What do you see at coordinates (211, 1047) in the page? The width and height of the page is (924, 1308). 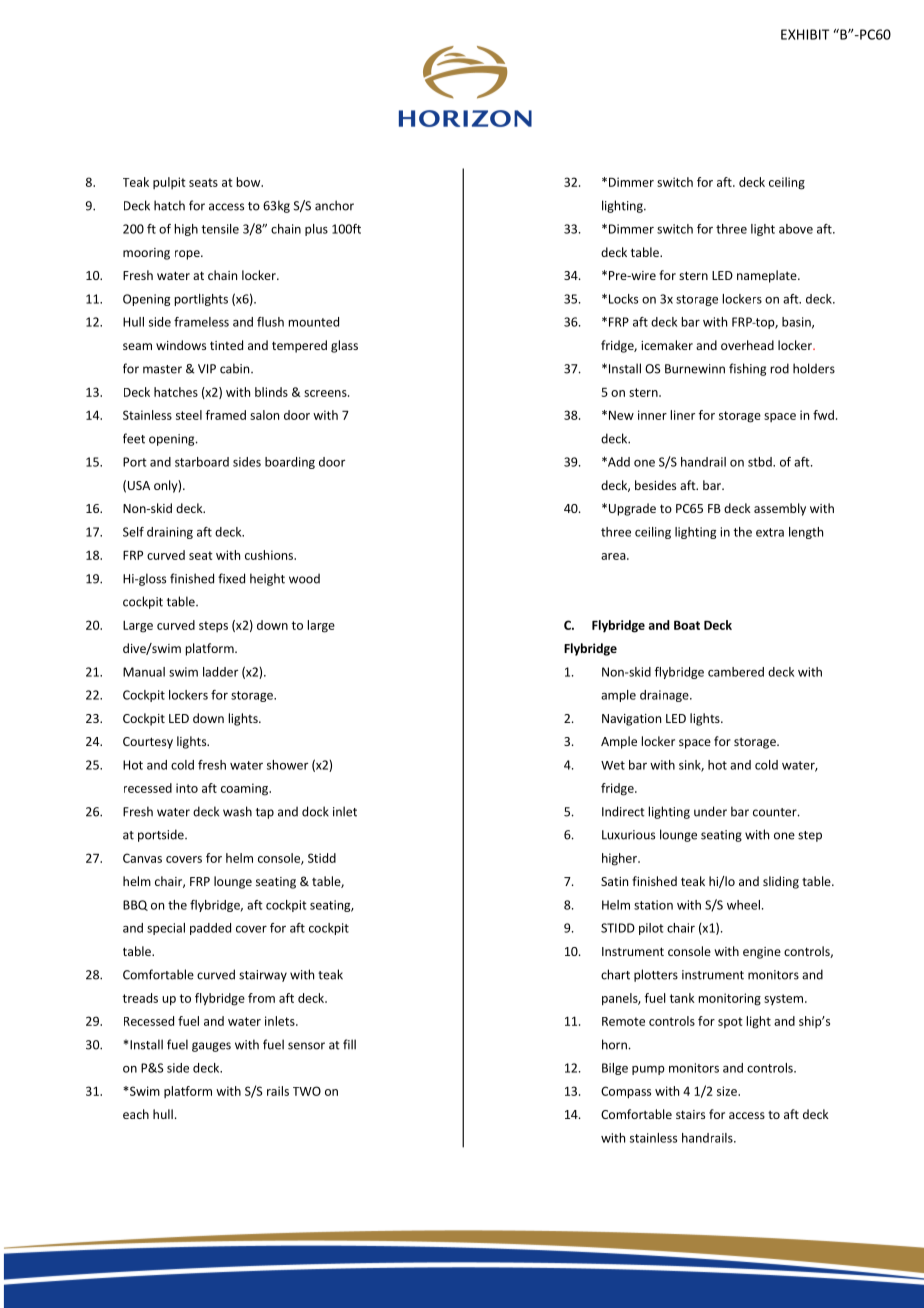 I see `gauges` at bounding box center [211, 1047].
